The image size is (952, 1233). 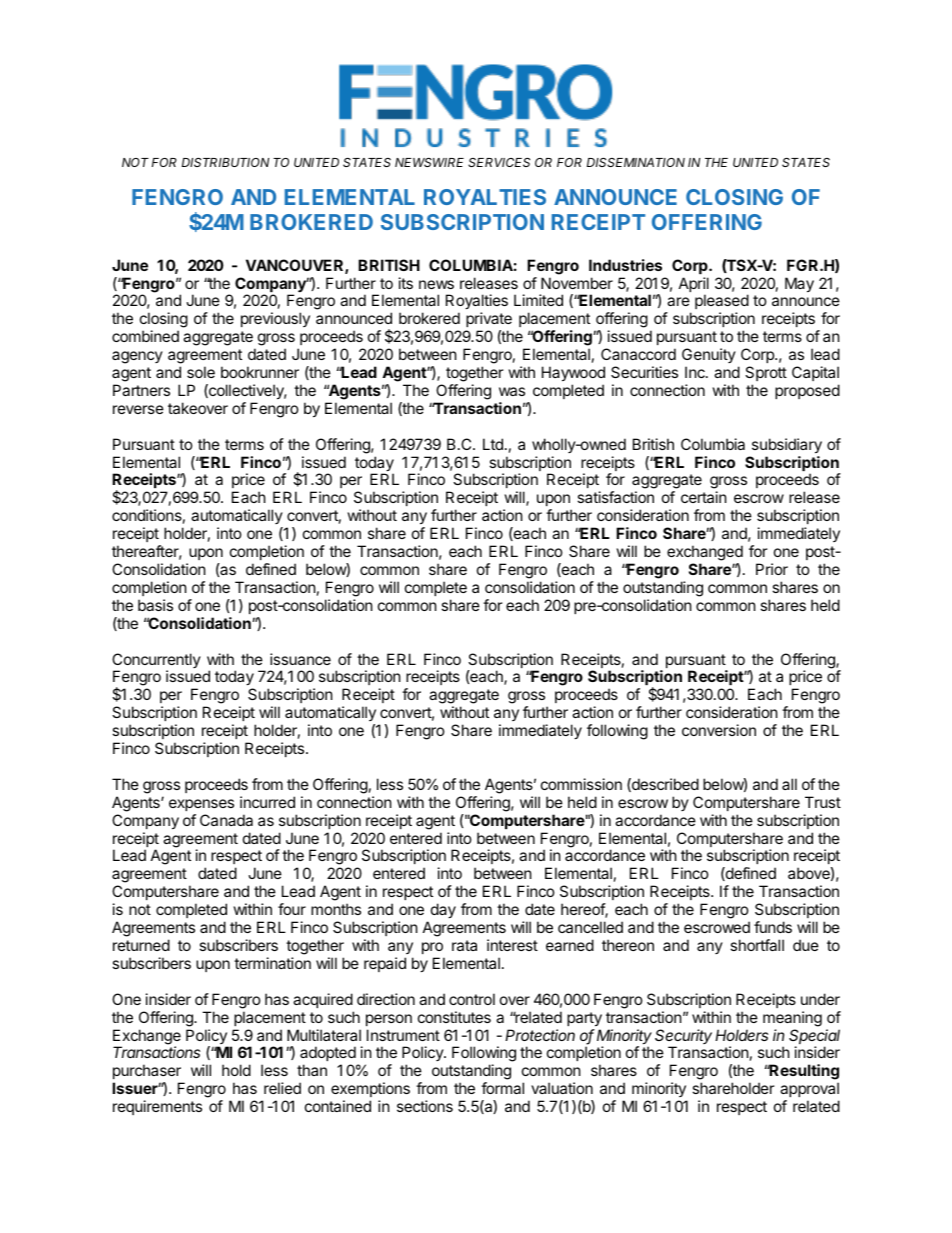 I want to click on Ltd, so click(x=493, y=444).
